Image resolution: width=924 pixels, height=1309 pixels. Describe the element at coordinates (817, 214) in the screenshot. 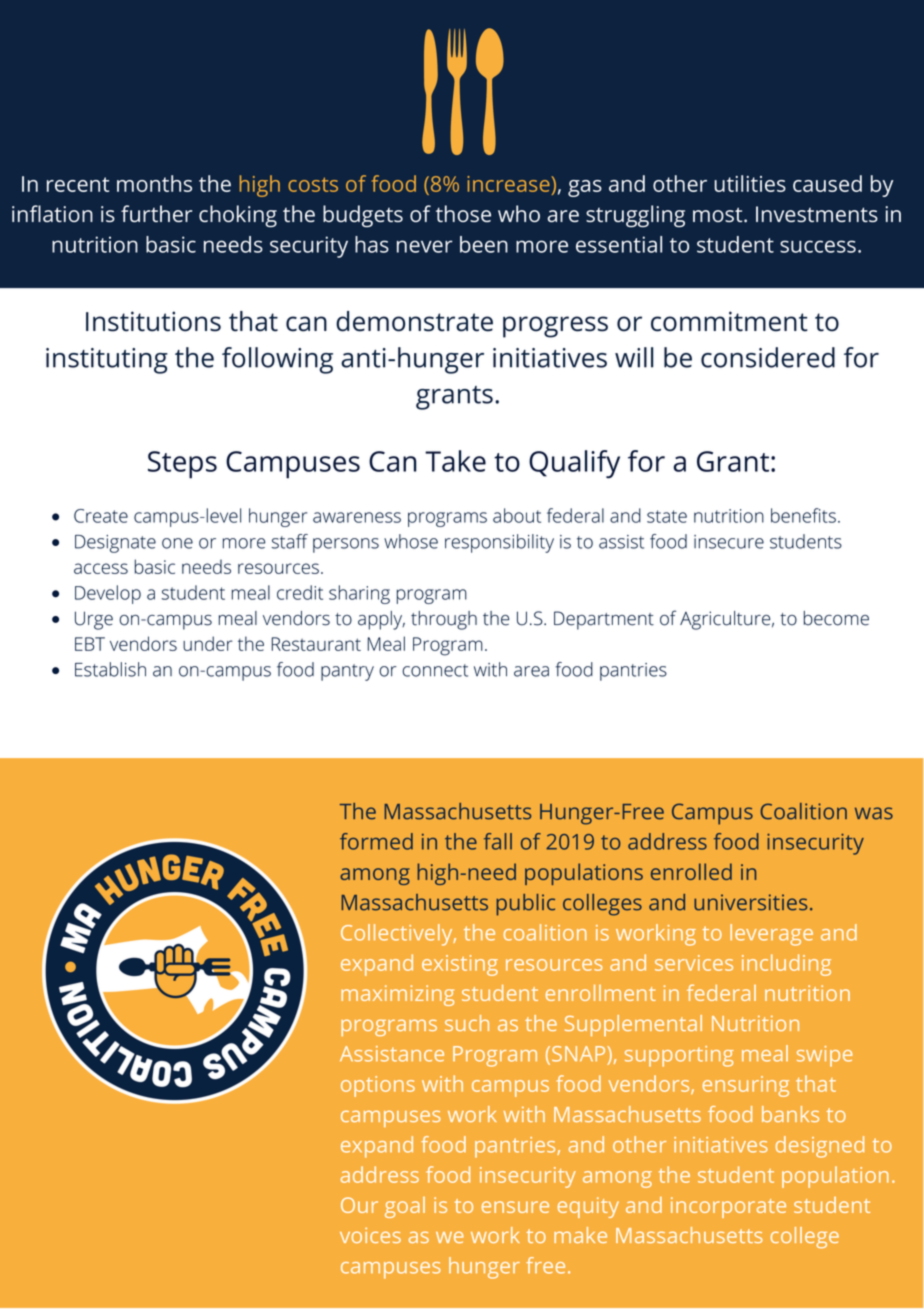

I see `Investments` at that location.
